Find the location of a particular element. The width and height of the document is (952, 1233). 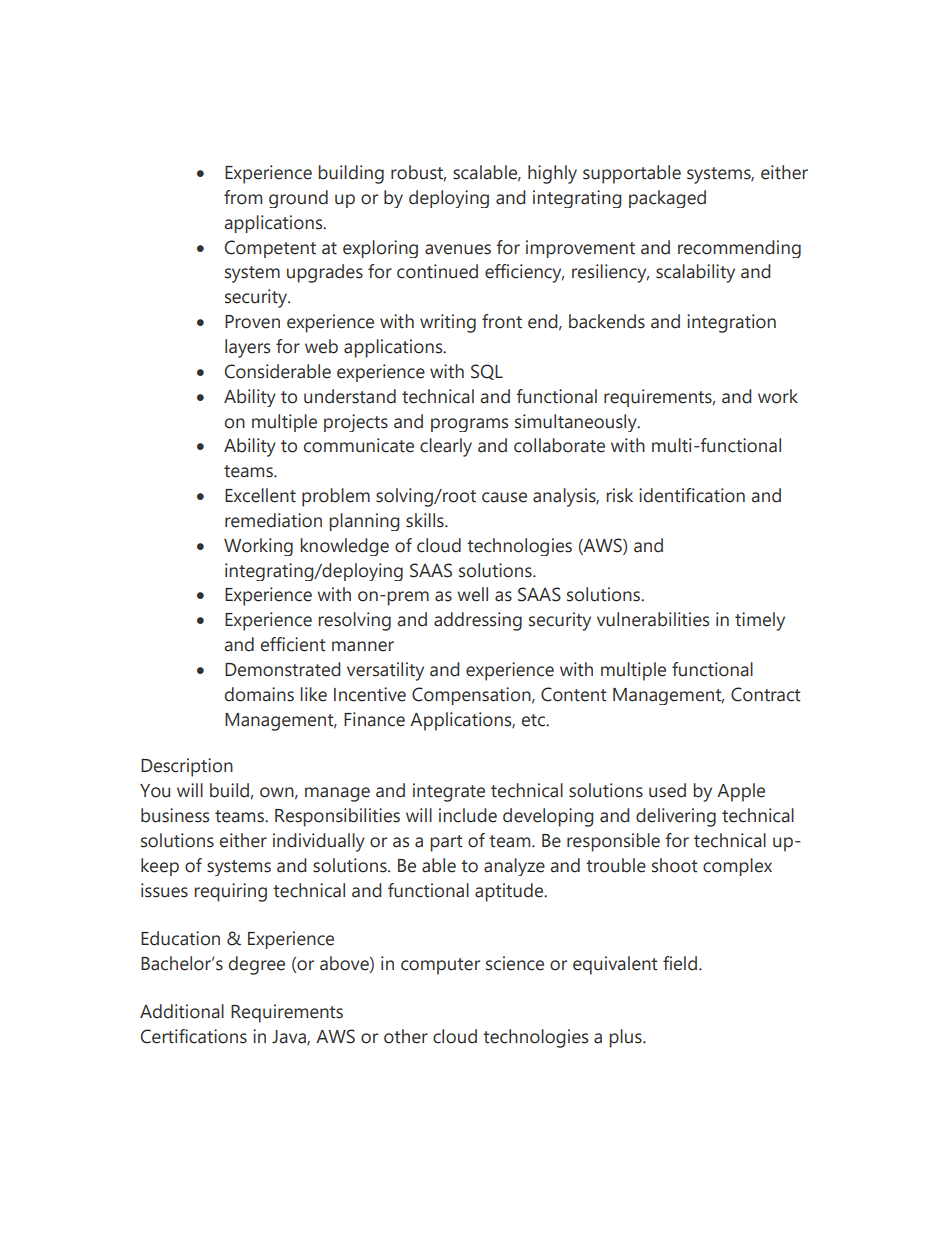

other is located at coordinates (406, 1036).
